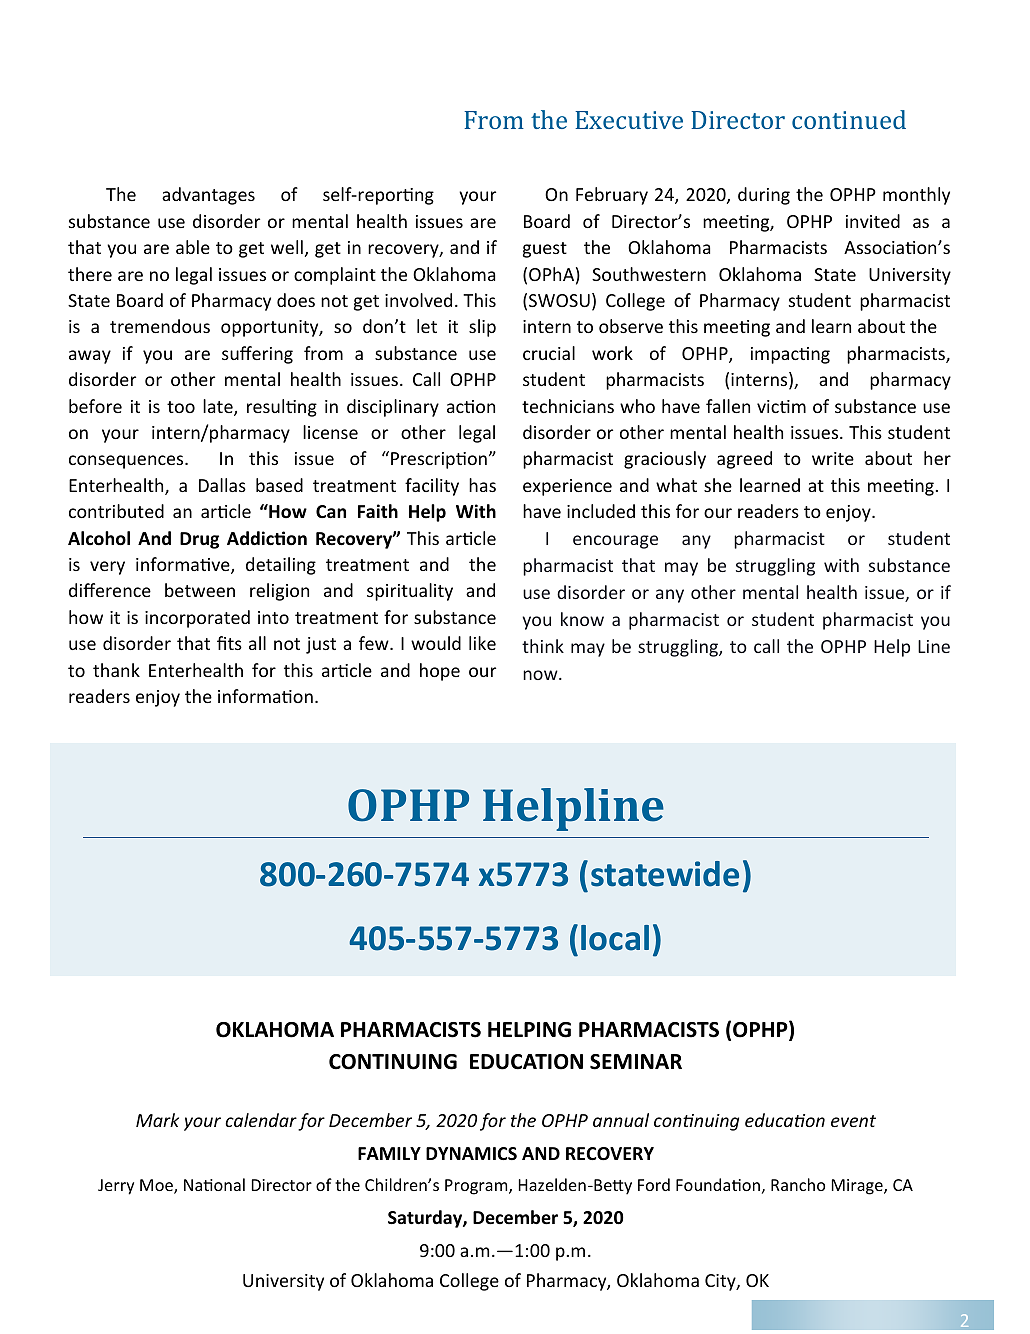 The image size is (1030, 1334). I want to click on local, so click(615, 938).
